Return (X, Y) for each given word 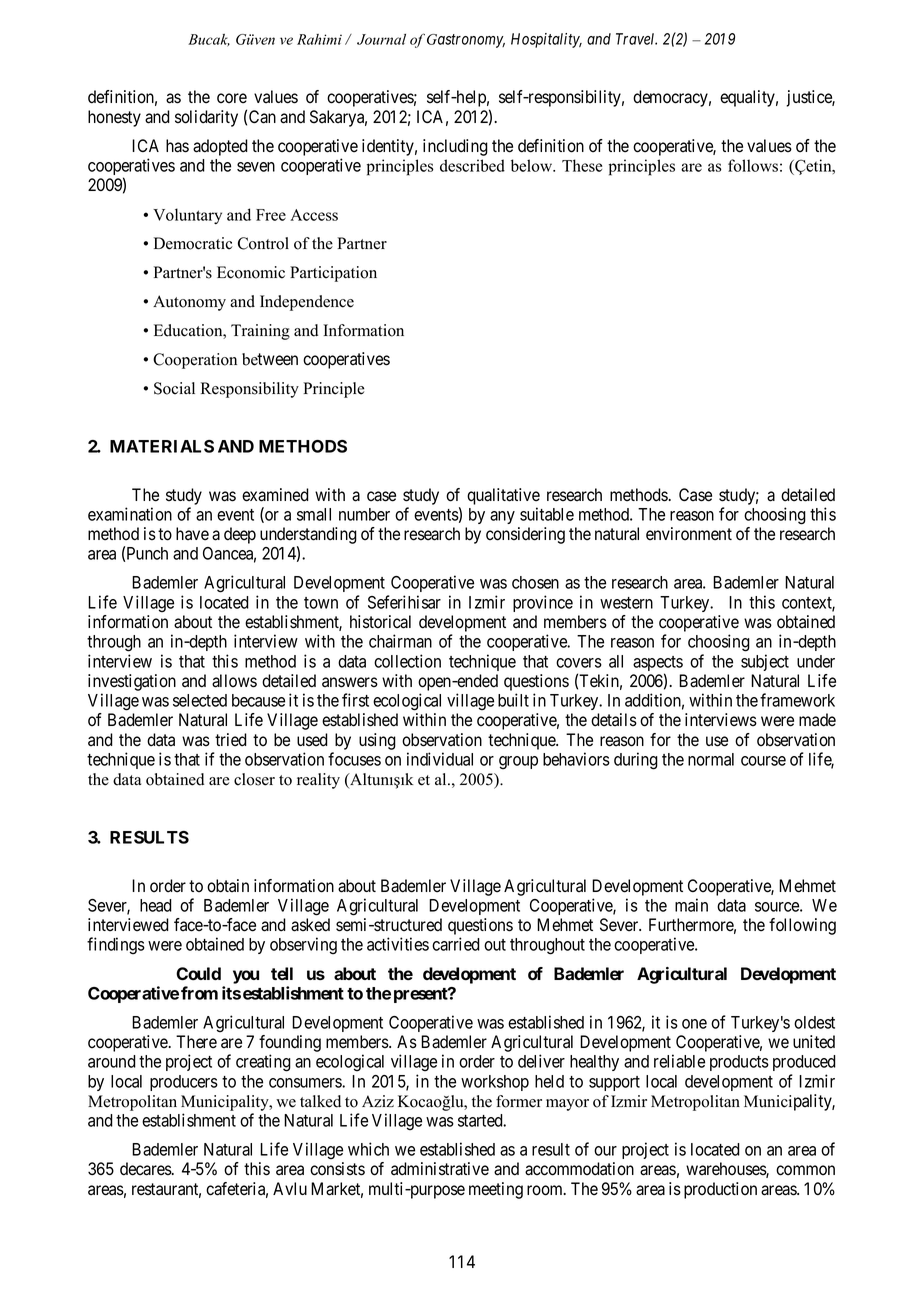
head (156, 905)
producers (184, 1083)
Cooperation (195, 361)
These (582, 165)
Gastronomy (466, 41)
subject (765, 662)
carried (456, 944)
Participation (333, 274)
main (691, 905)
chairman (400, 641)
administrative (440, 1169)
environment (689, 534)
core (232, 98)
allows (234, 681)
